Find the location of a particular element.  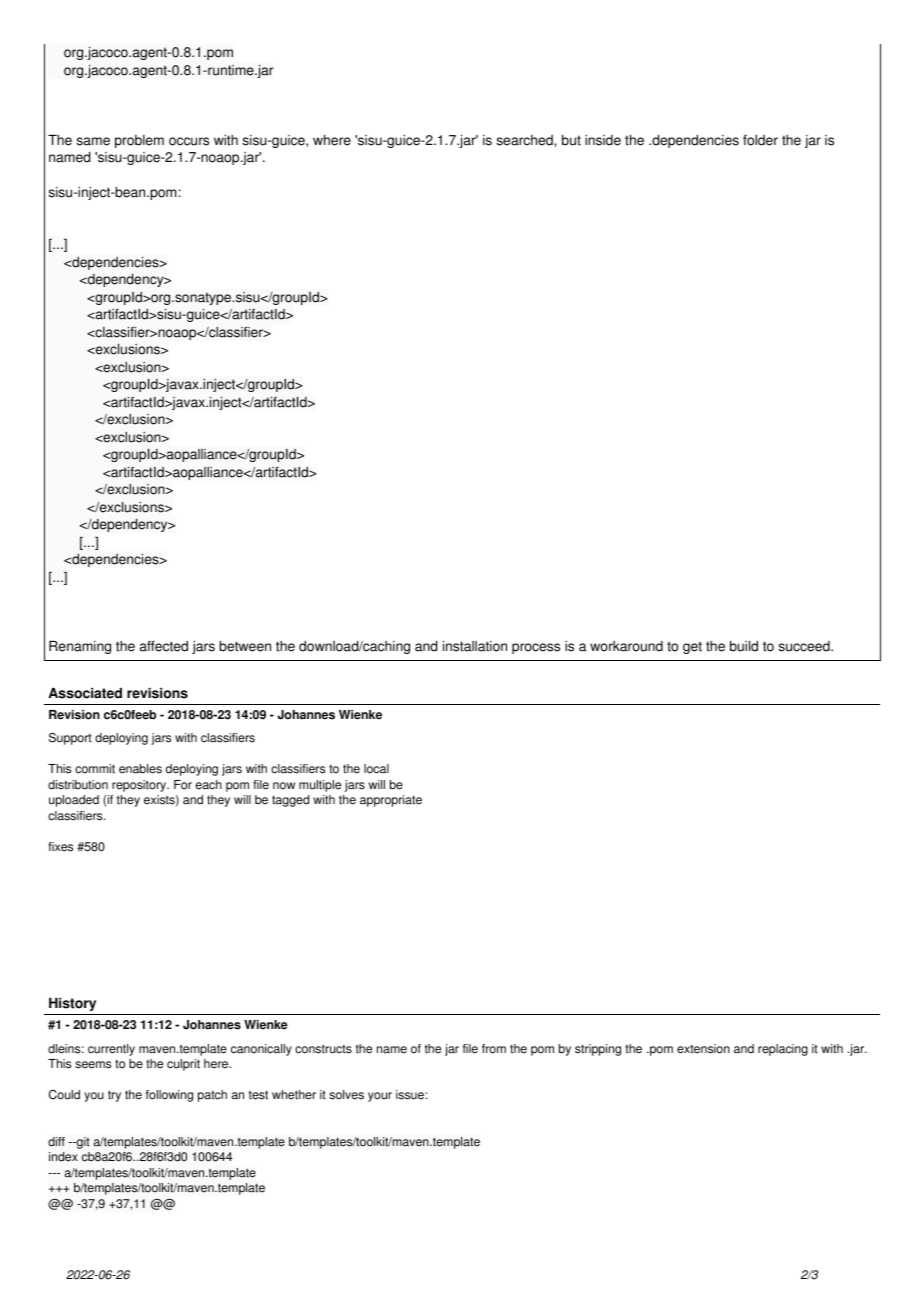

from is located at coordinates (494, 1049).
